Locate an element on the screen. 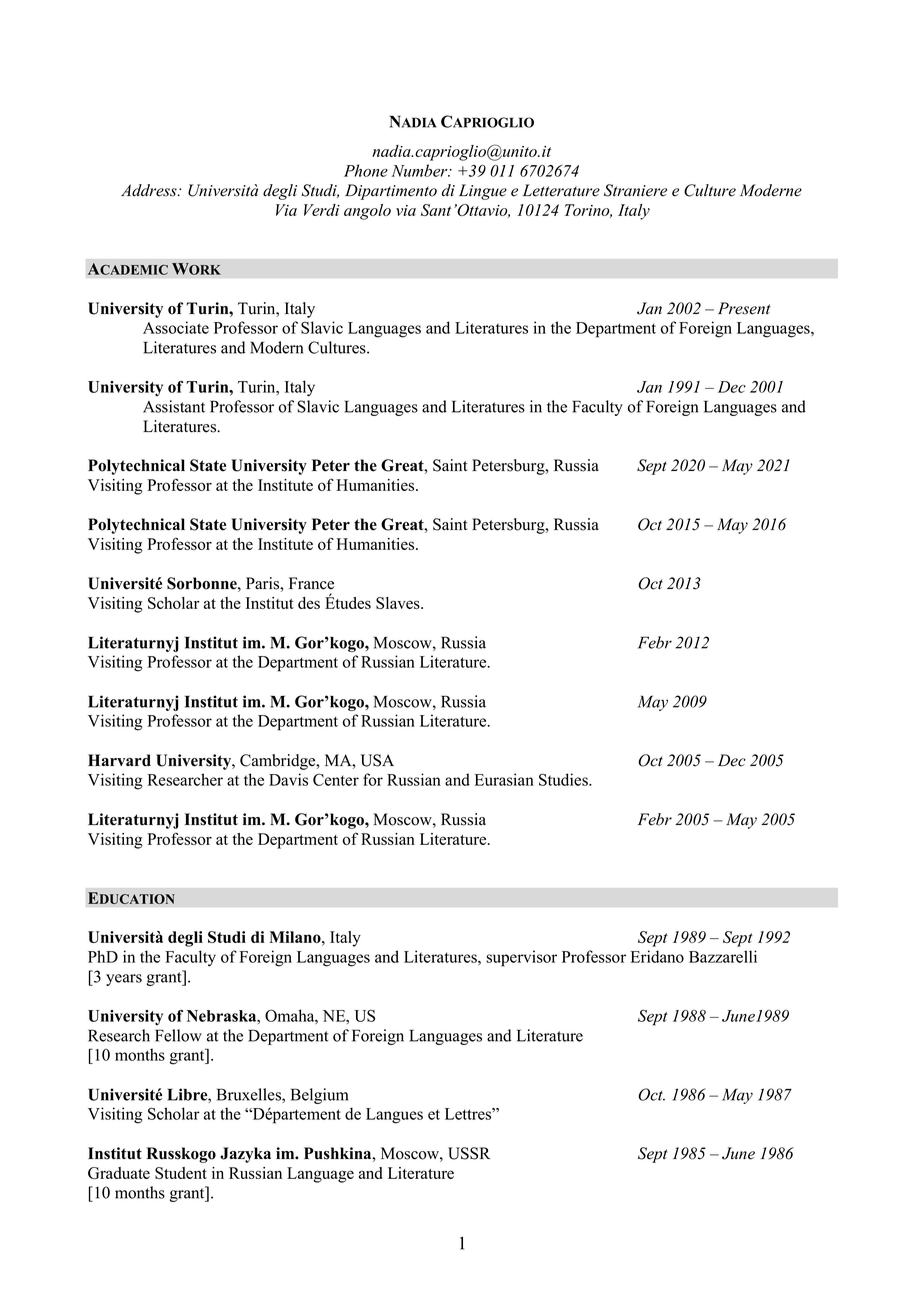 The image size is (924, 1308). France is located at coordinates (311, 583).
